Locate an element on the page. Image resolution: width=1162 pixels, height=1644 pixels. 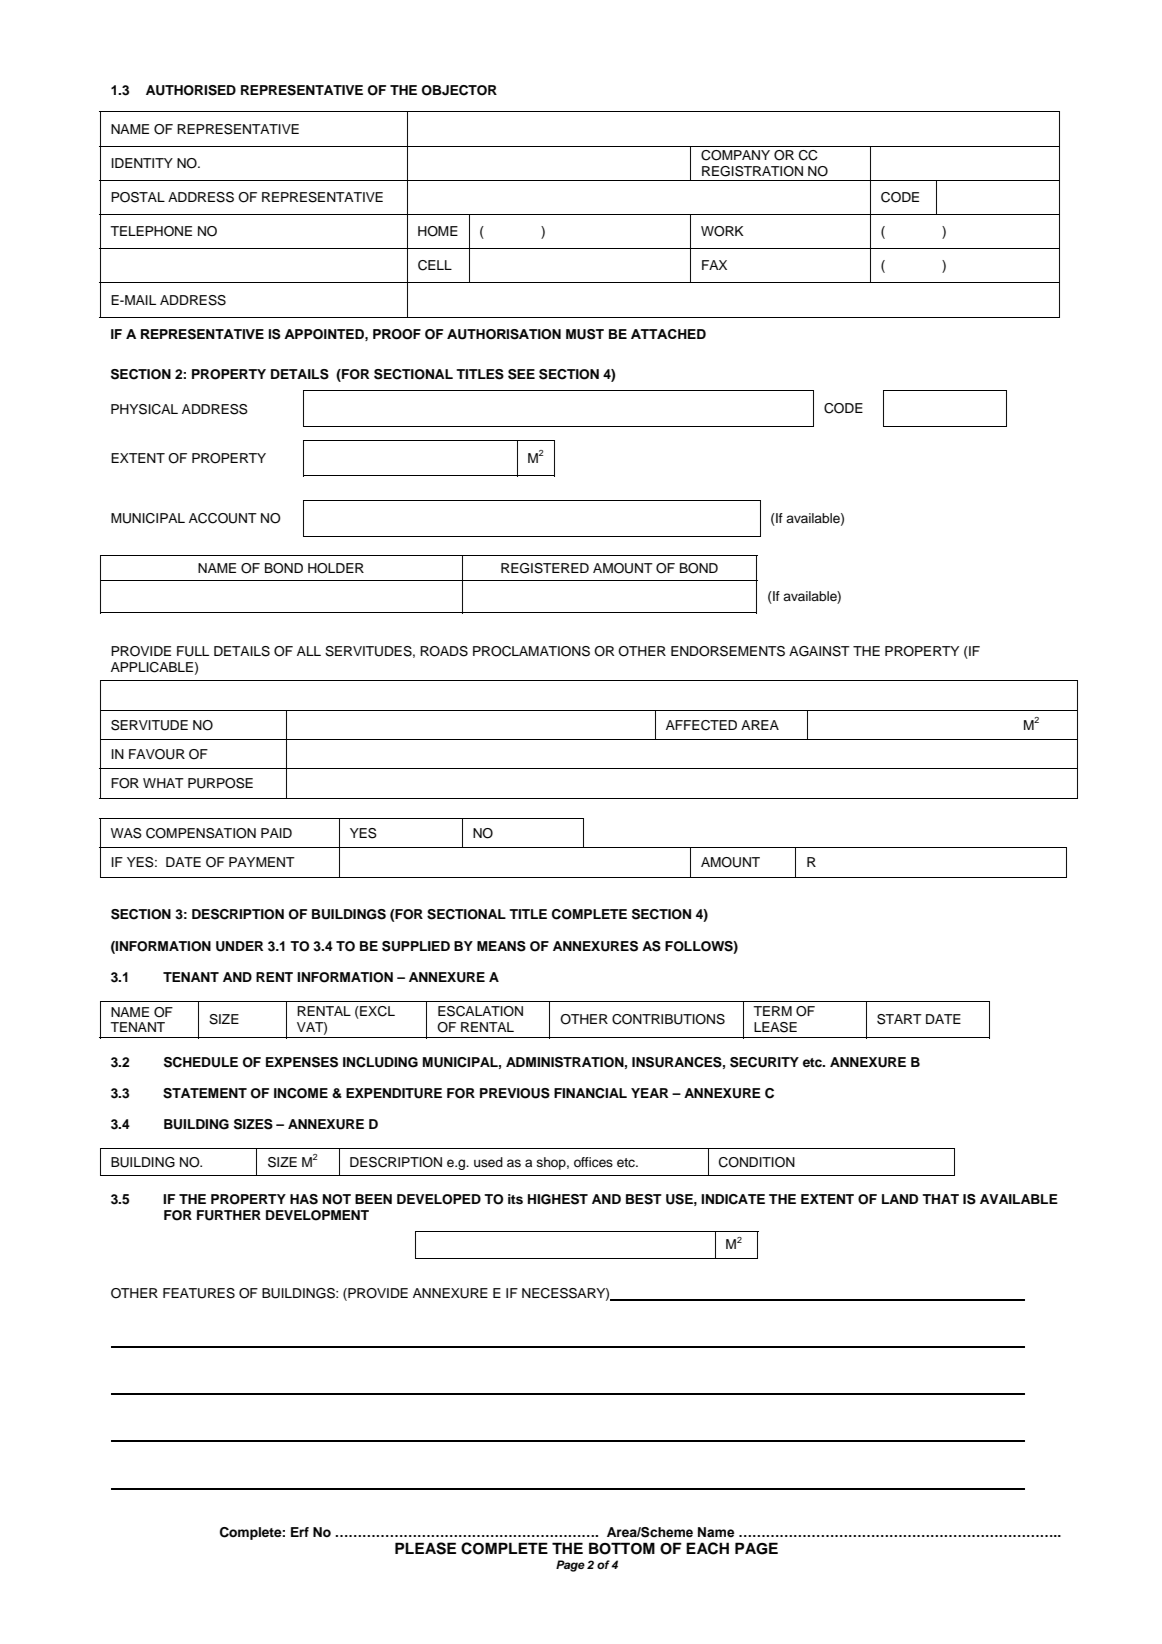
MEANS is located at coordinates (501, 946).
